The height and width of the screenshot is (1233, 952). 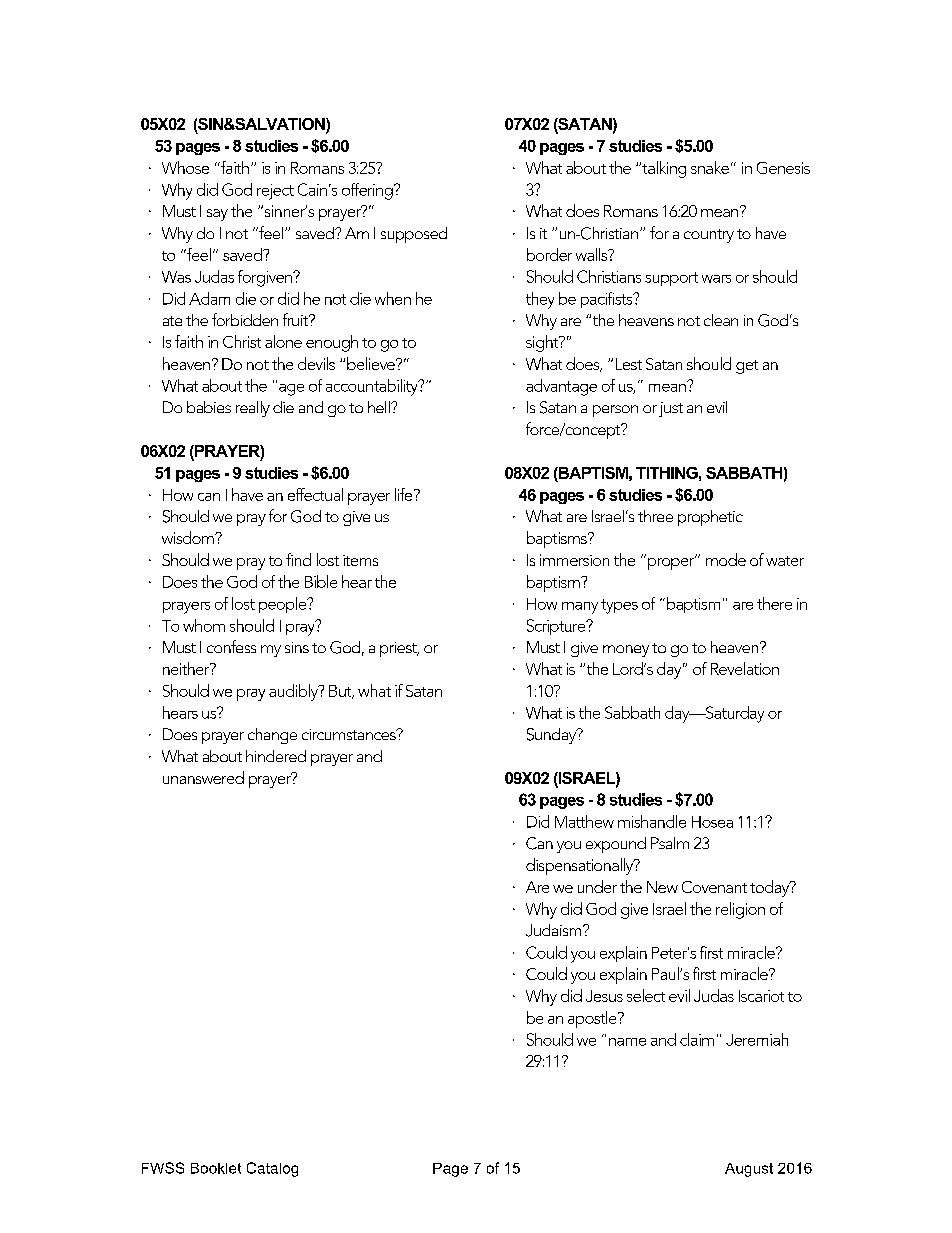 I want to click on Catalog, so click(x=272, y=1169).
